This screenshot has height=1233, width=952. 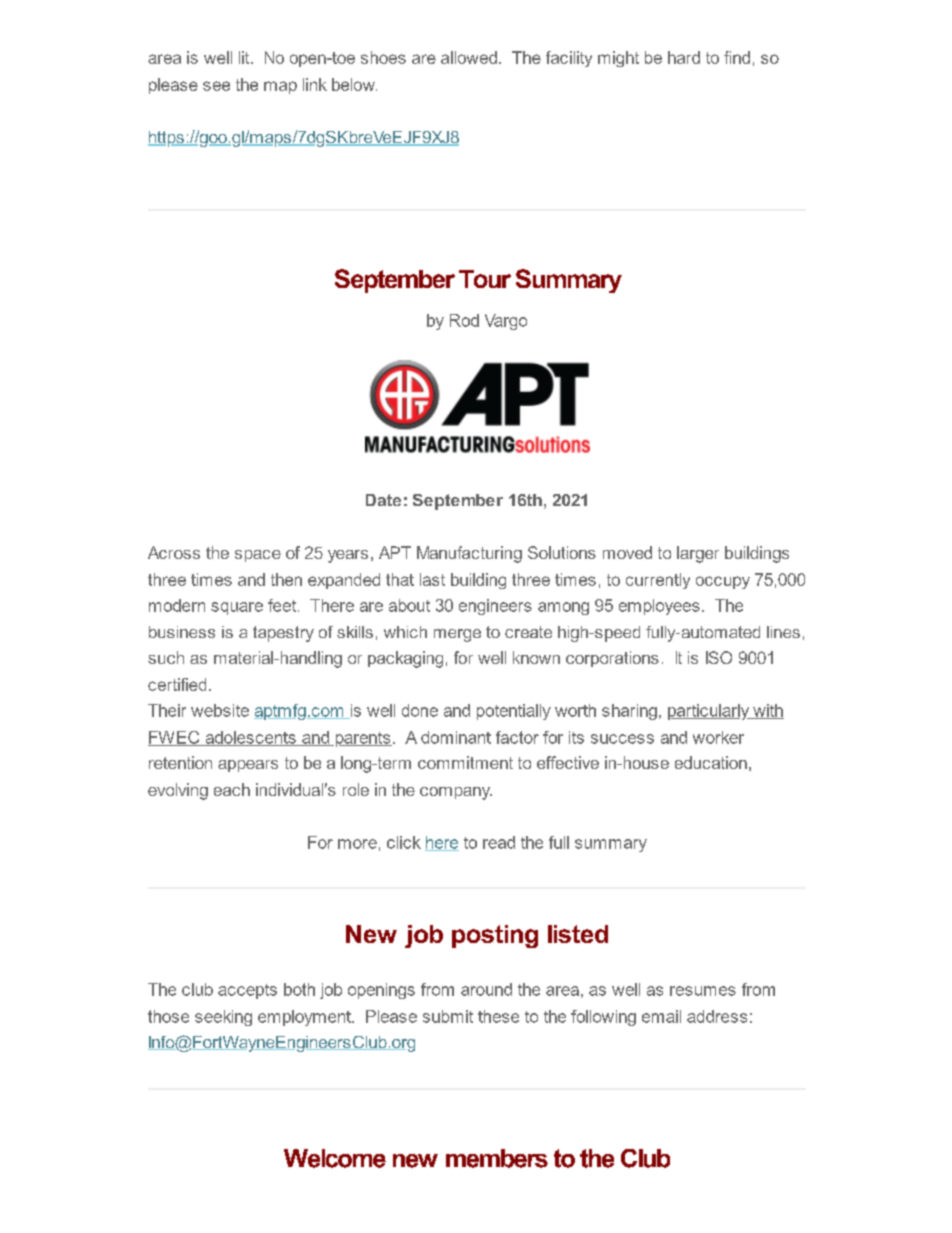 I want to click on posting, so click(x=495, y=936).
